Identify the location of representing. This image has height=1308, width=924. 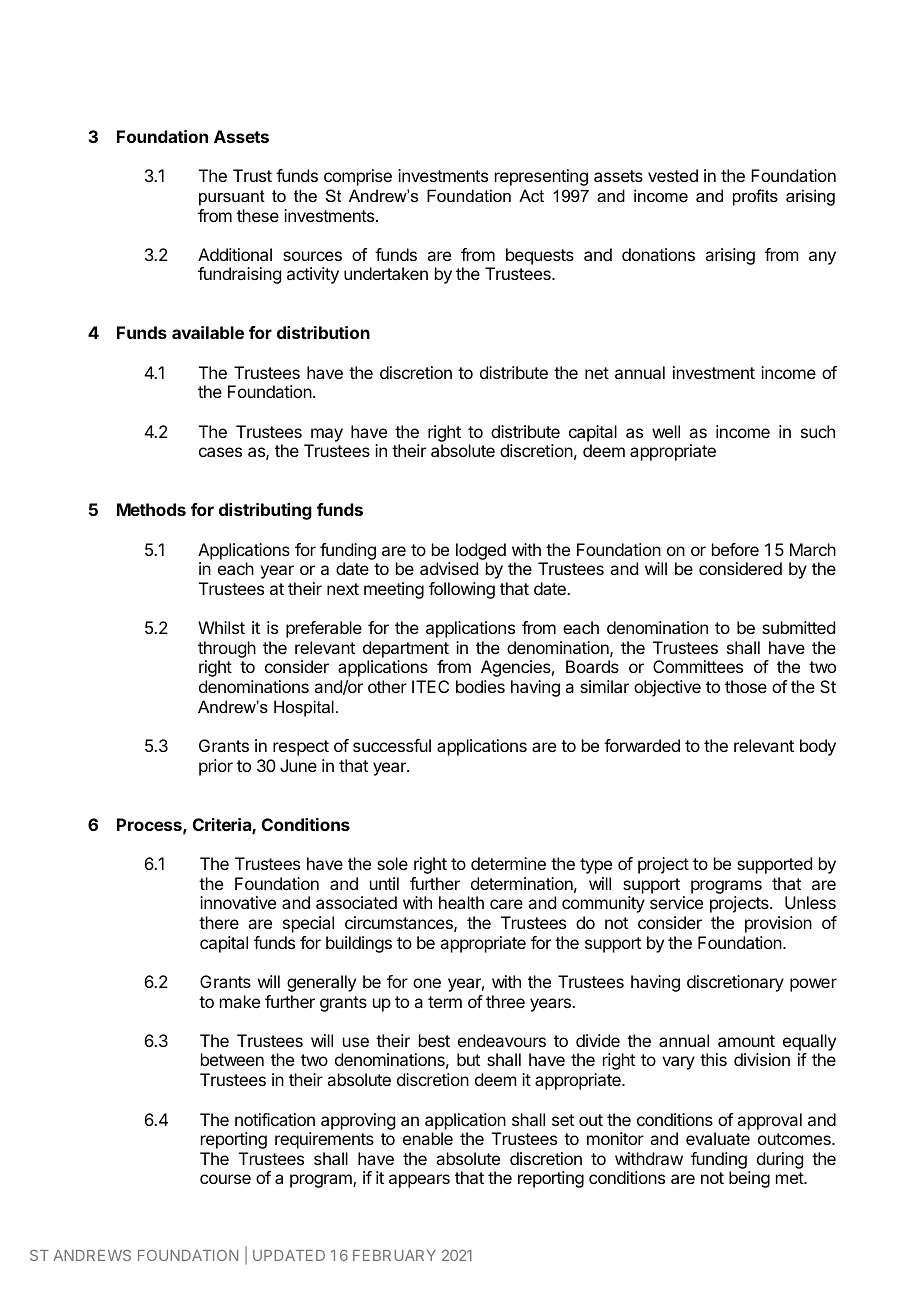
(541, 177).
